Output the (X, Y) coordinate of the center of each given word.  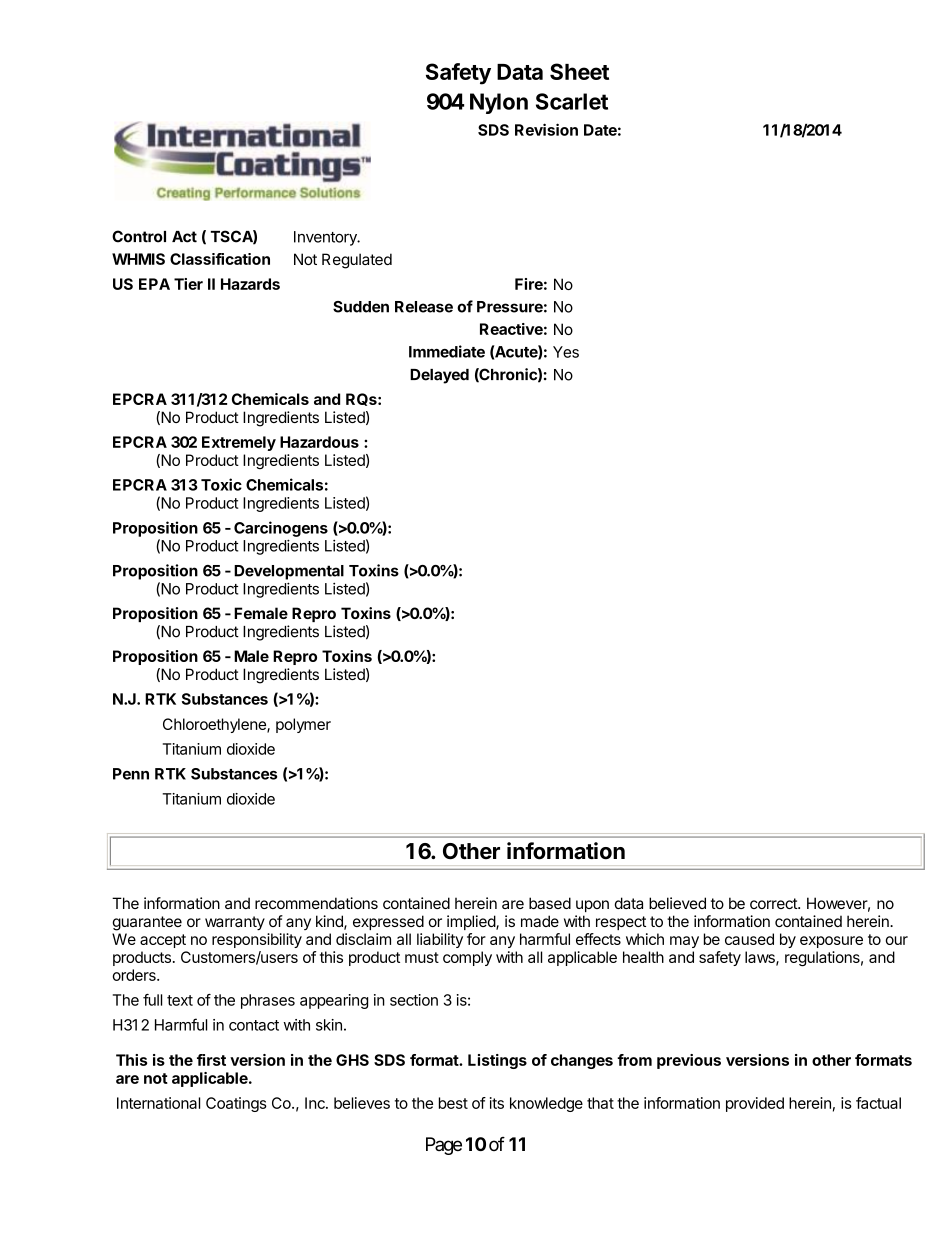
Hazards (250, 284)
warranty (235, 923)
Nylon (499, 103)
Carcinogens (281, 529)
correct (774, 903)
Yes (566, 352)
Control (139, 236)
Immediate (447, 351)
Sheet (579, 71)
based (550, 903)
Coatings (236, 1104)
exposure (831, 942)
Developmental (289, 572)
